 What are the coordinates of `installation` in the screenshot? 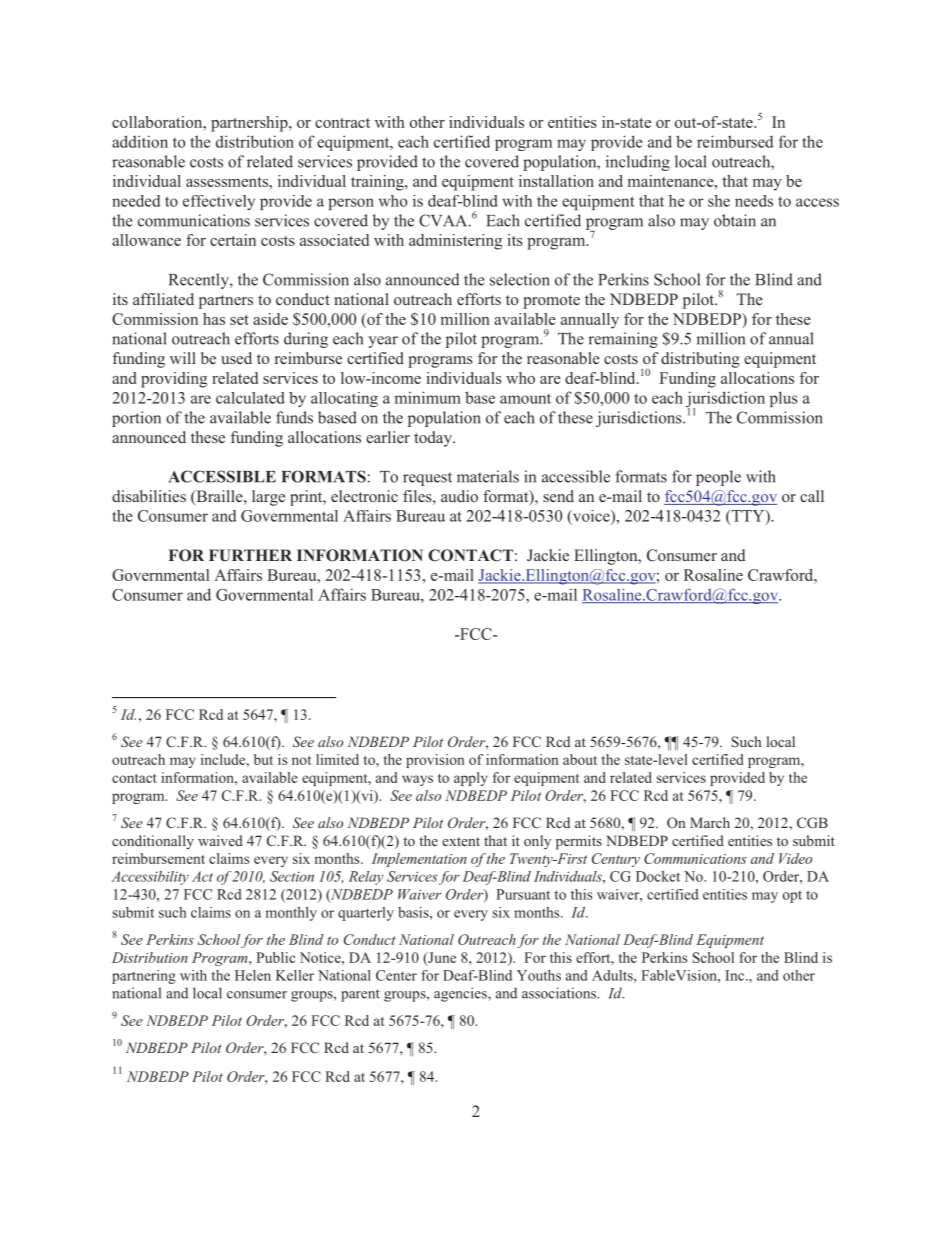 It's located at (556, 181).
